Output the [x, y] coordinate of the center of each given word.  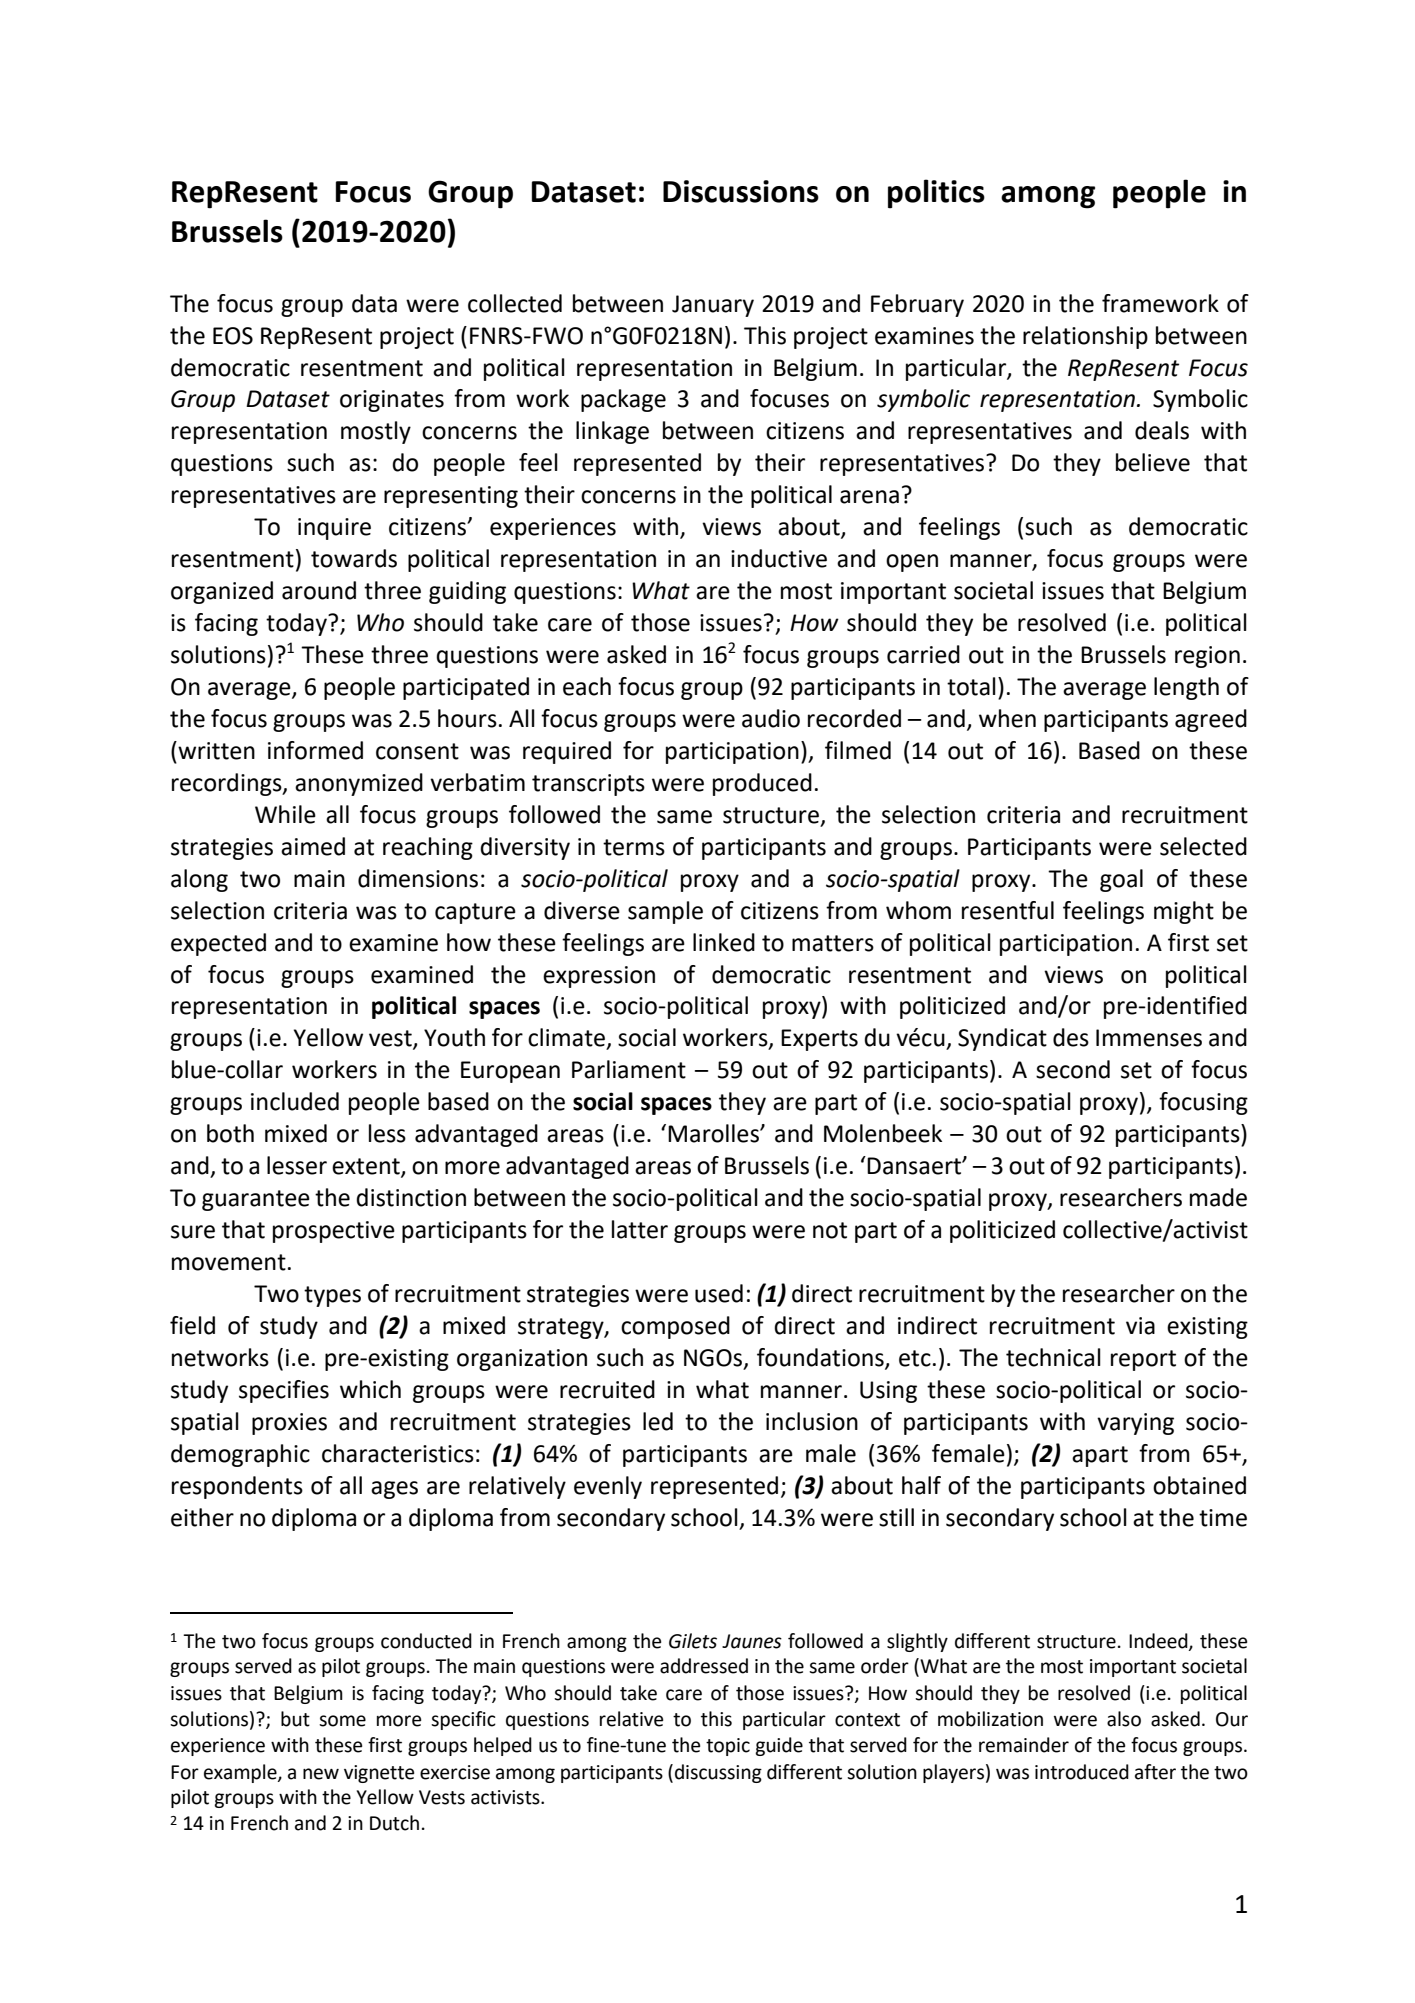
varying [1135, 1424]
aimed [313, 846]
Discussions [741, 191]
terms [634, 847]
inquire [334, 529]
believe [1153, 462]
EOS [233, 336]
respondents [237, 1487]
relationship [1085, 337]
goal [1121, 880]
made [1218, 1197]
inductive [779, 558]
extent [367, 1167]
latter [640, 1229]
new [321, 1774]
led [658, 1421]
